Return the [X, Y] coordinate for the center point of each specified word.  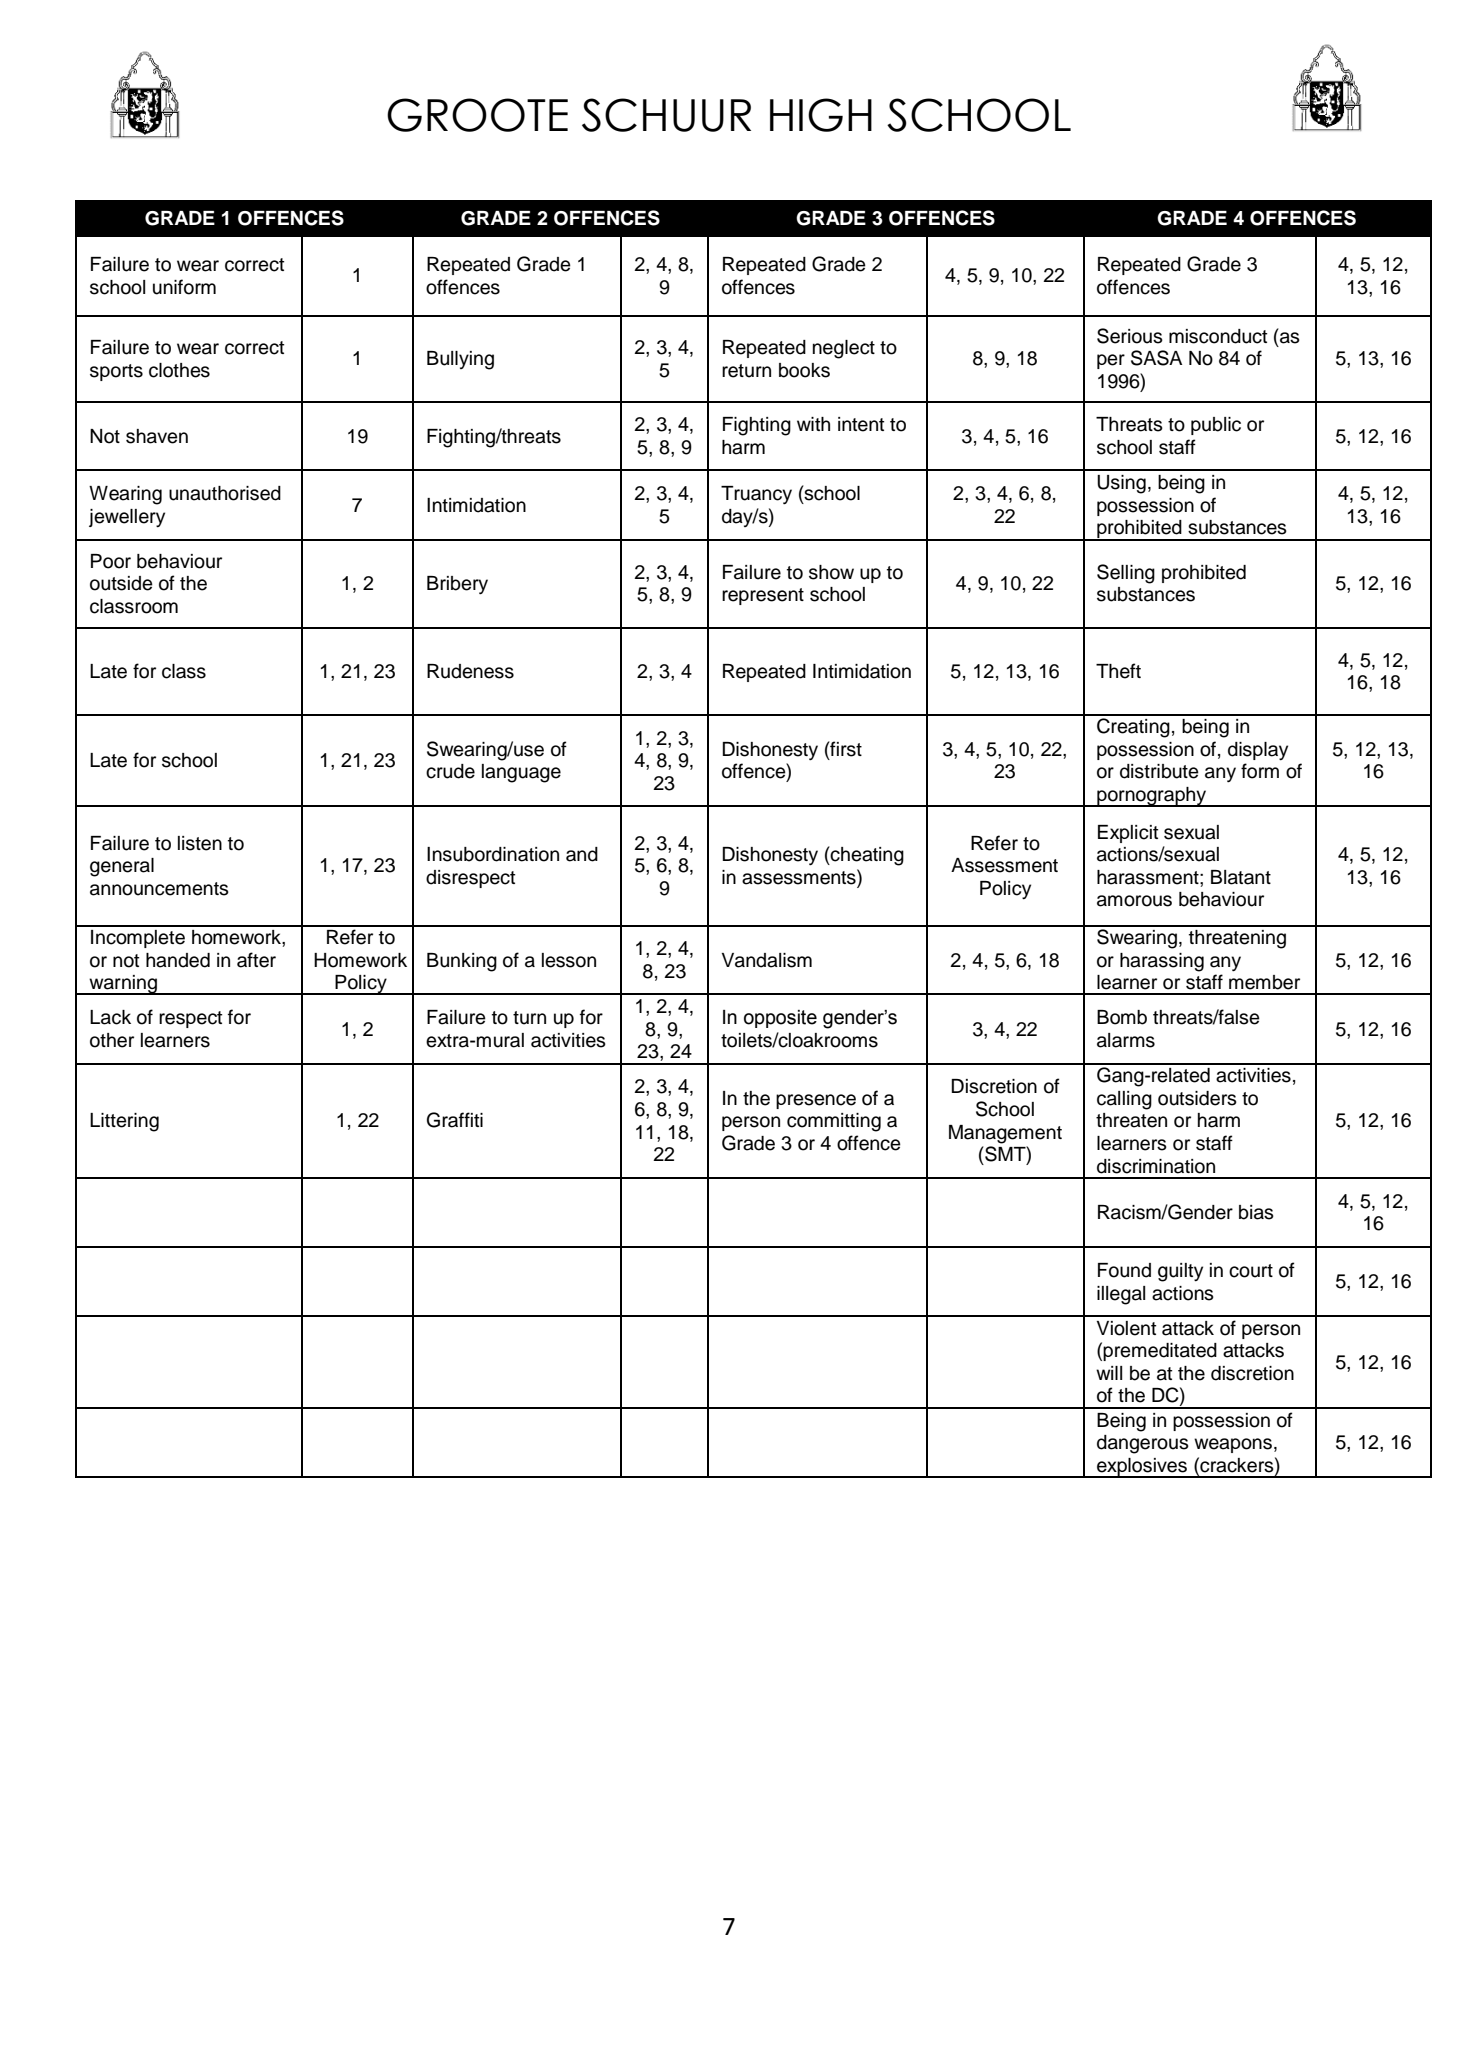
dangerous [1143, 1444]
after [256, 960]
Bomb [1122, 1017]
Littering [124, 1122]
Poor [111, 561]
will [1109, 1373]
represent [763, 596]
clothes [179, 370]
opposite [780, 1019]
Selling [1126, 574]
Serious [1130, 336]
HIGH [821, 115]
